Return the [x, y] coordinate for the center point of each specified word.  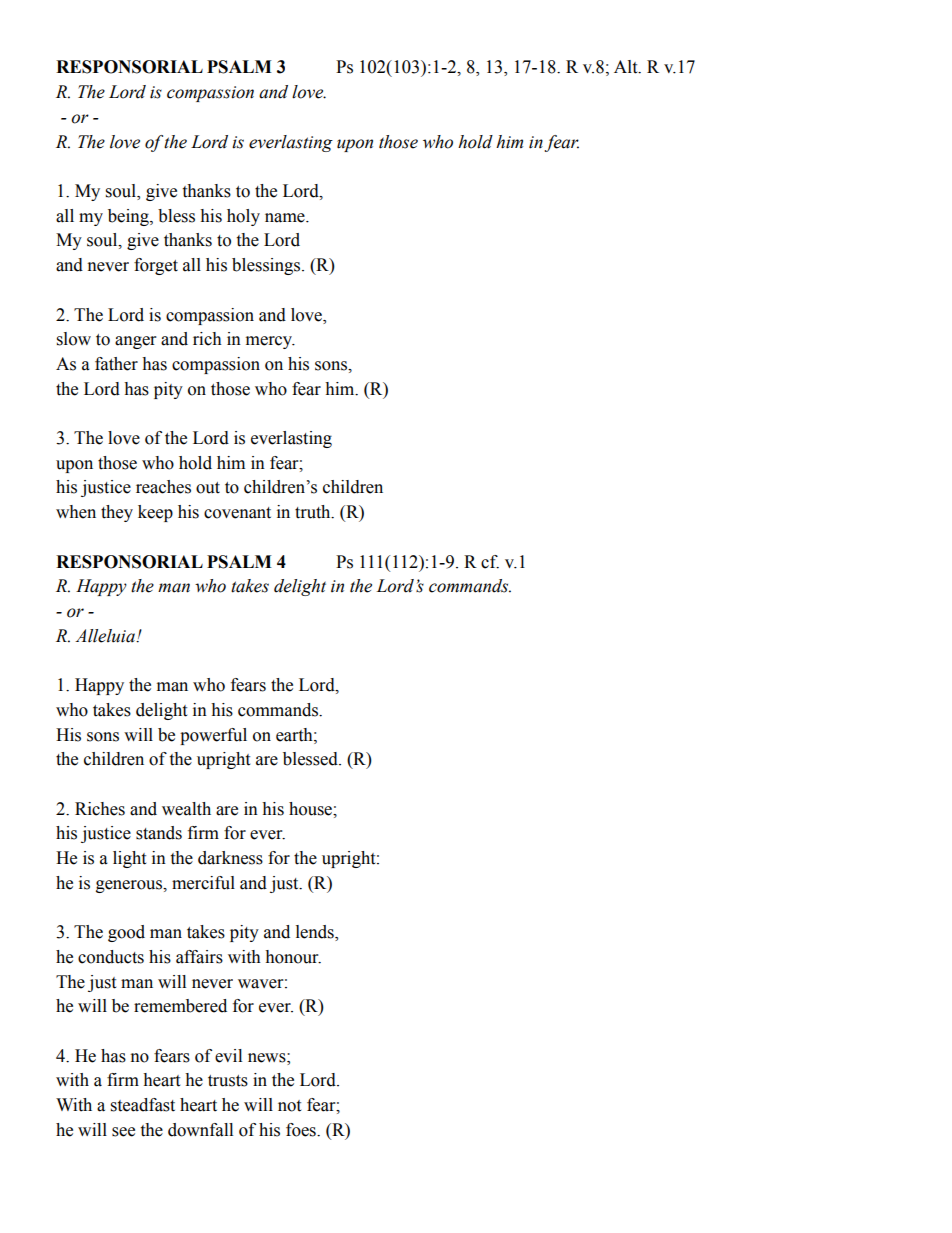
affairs [199, 957]
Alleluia [106, 636]
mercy [270, 342]
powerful [213, 736]
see [123, 1132]
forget [156, 266]
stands [159, 833]
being [129, 217]
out [208, 488]
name [286, 218]
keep [155, 513]
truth [314, 512]
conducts [111, 957]
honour [293, 957]
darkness [230, 858]
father [116, 364]
